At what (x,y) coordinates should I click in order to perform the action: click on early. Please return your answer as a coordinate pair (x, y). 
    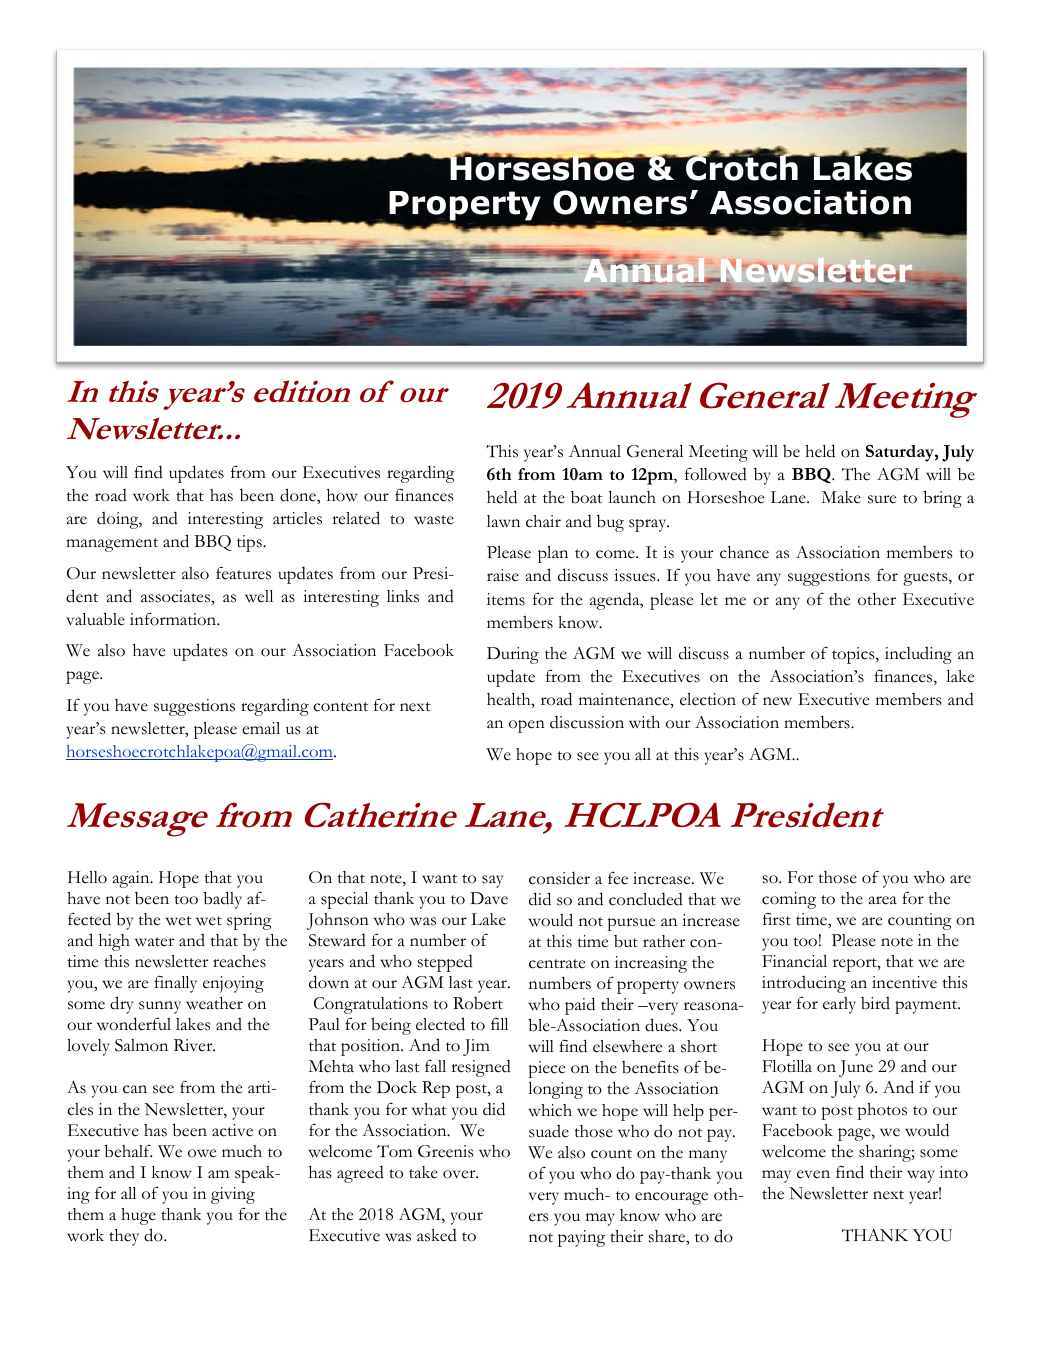
    Looking at the image, I should click on (839, 1005).
